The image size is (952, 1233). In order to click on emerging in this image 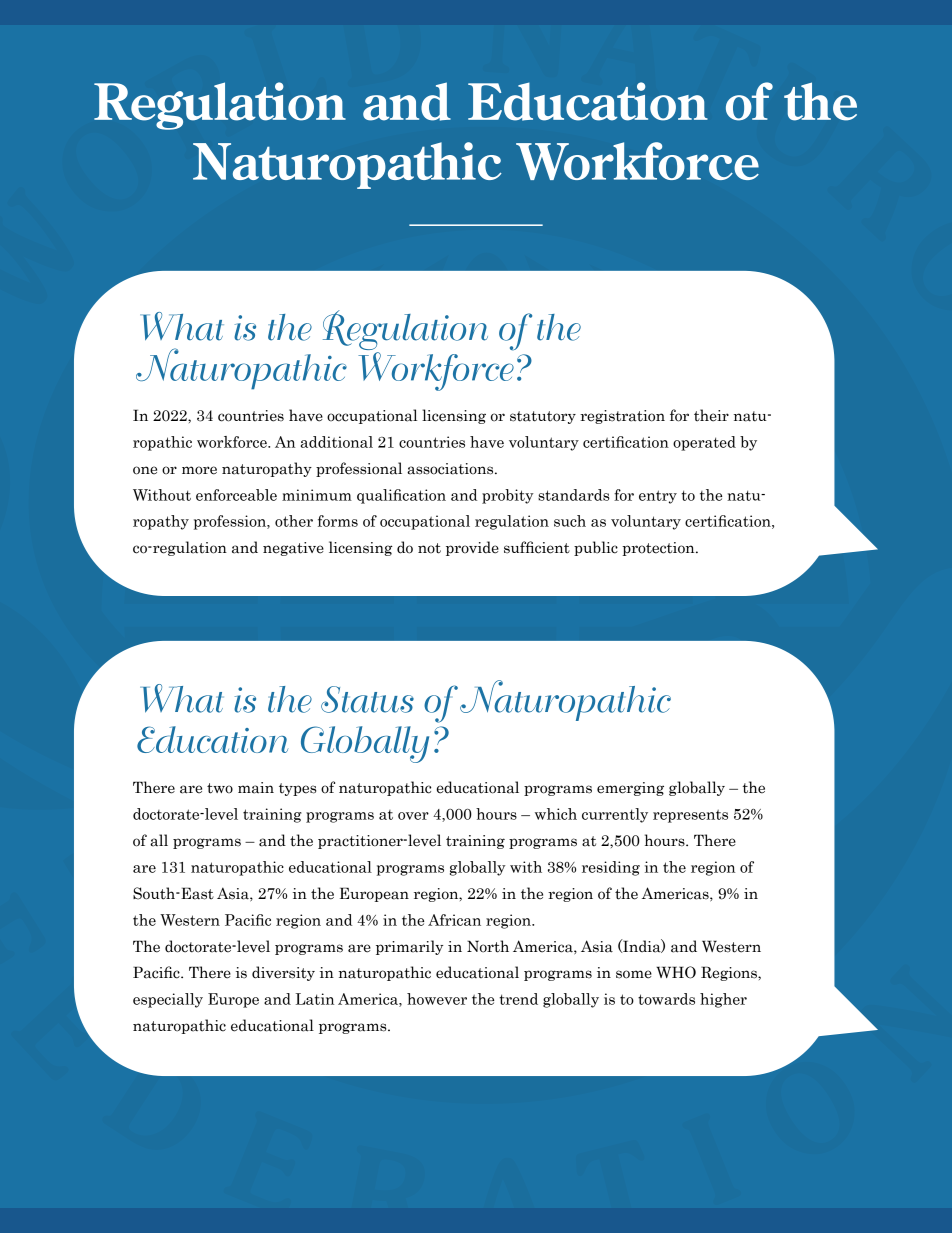, I will do `click(630, 789)`.
